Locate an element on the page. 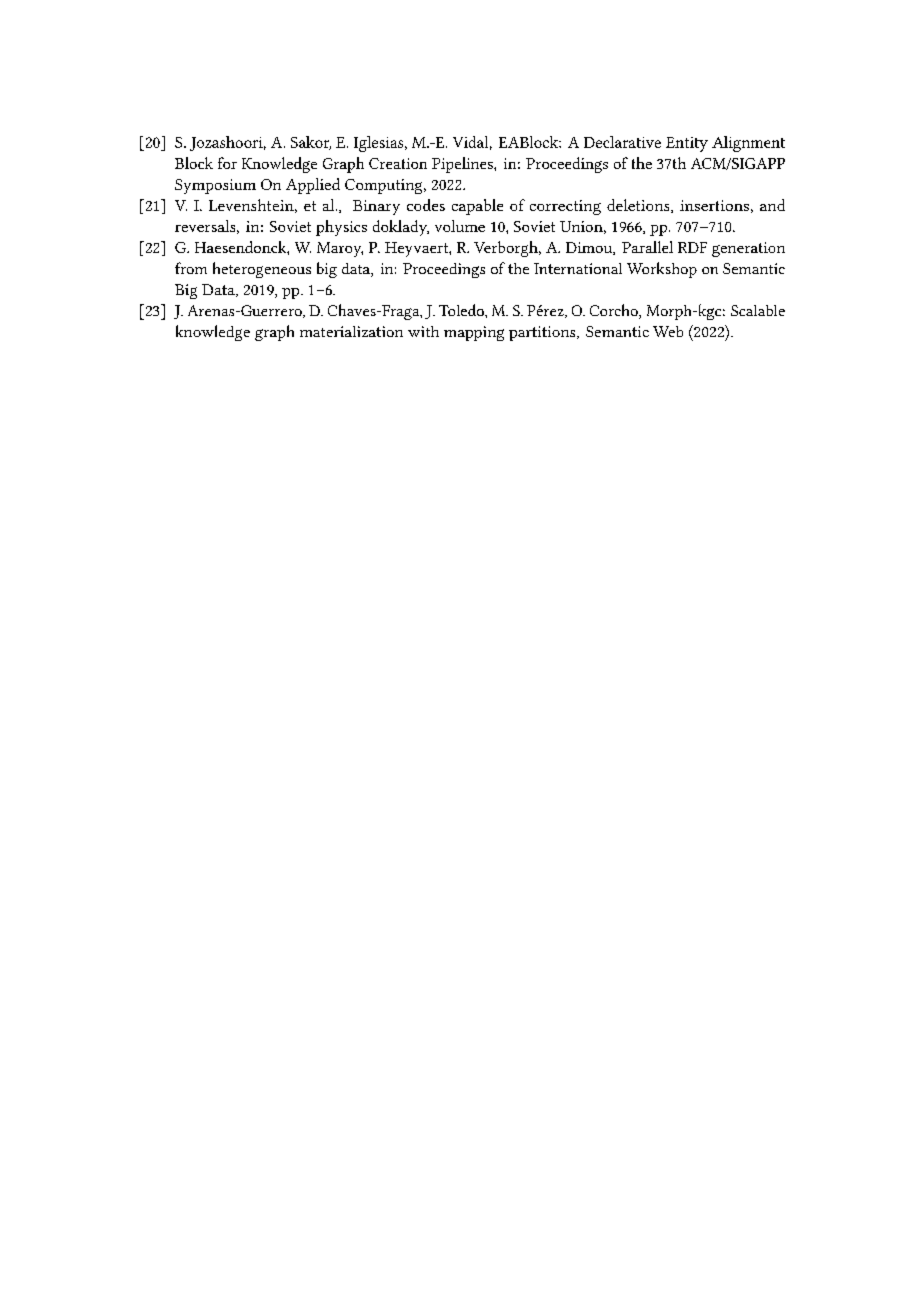  with is located at coordinates (423, 331).
